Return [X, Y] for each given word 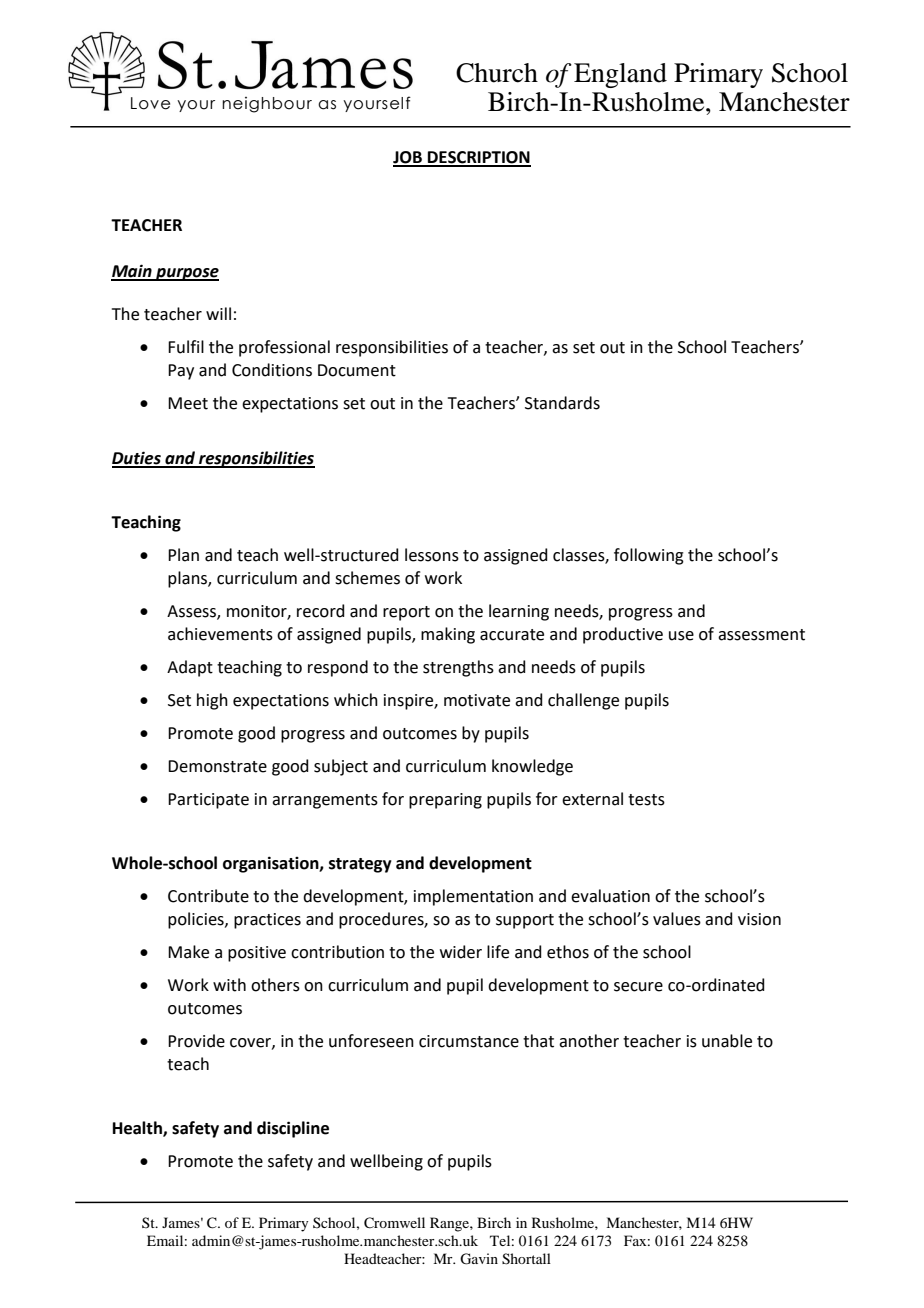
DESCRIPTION [478, 158]
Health [138, 1129]
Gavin [479, 1259]
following [649, 556]
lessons [432, 555]
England [620, 75]
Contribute [208, 896]
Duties [137, 459]
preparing [445, 801]
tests [646, 800]
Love [150, 103]
